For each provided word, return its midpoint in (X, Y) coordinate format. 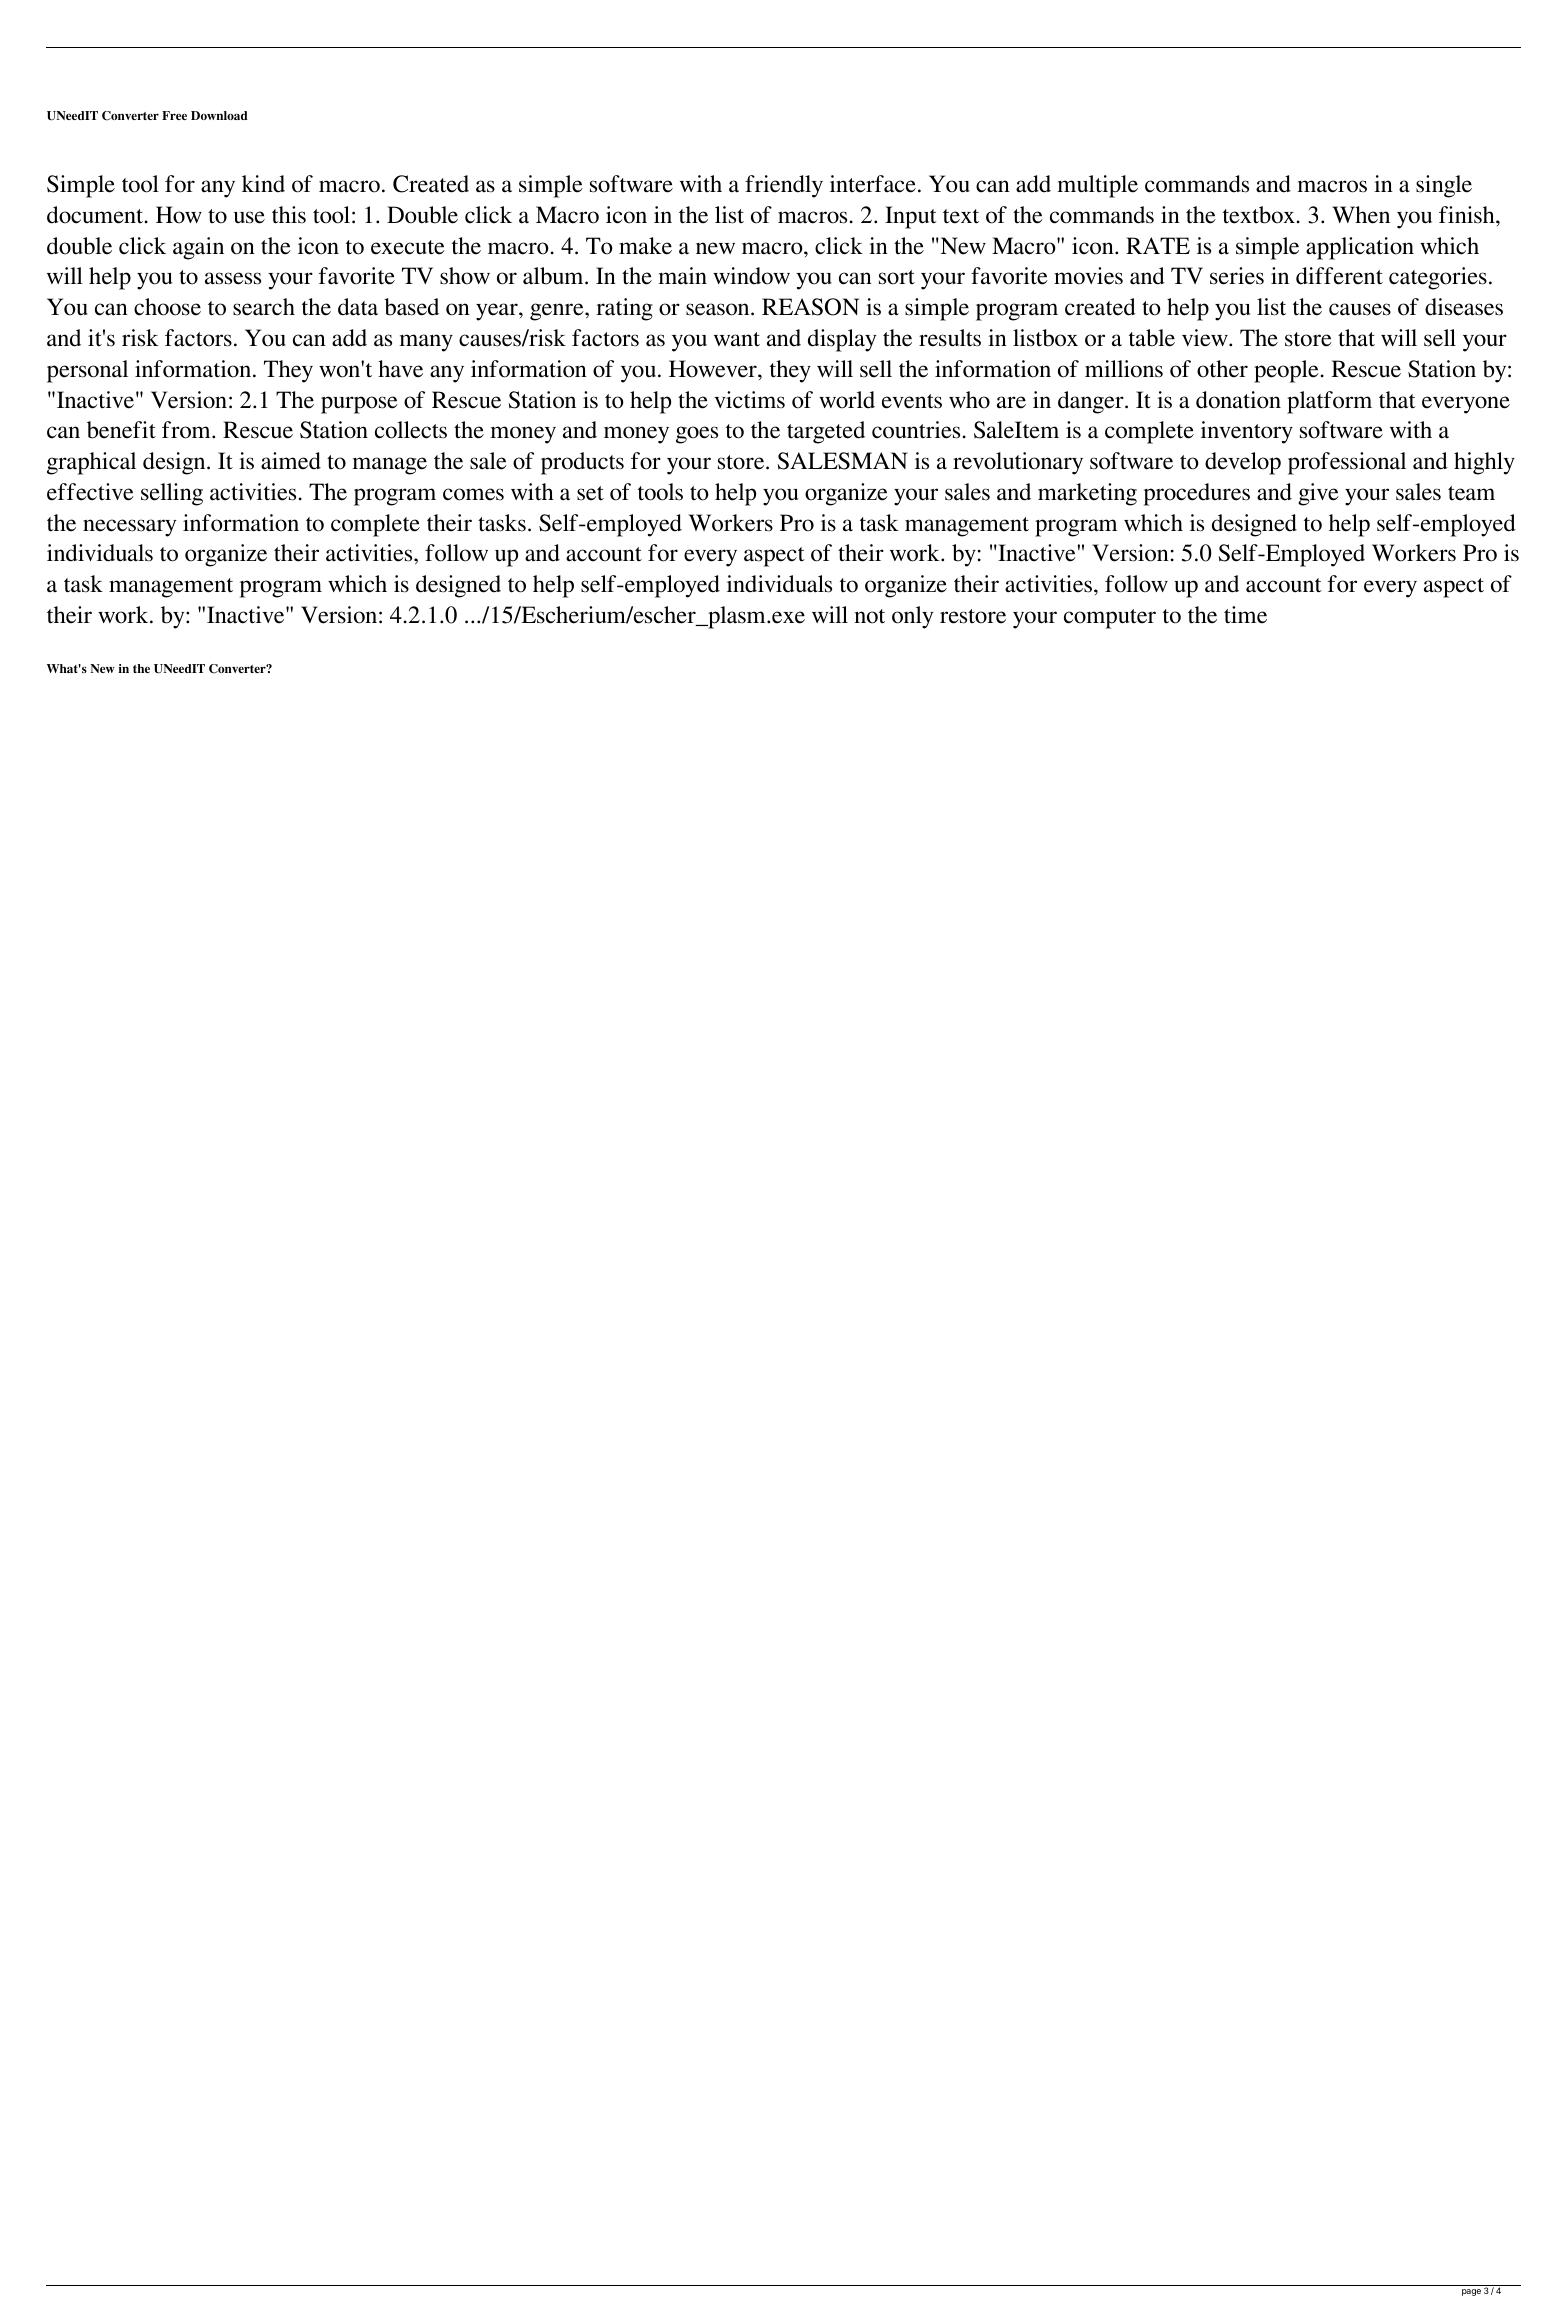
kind (263, 184)
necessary (129, 528)
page (1471, 2292)
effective (90, 492)
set (590, 493)
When (1361, 215)
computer (1110, 619)
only (912, 617)
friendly (784, 186)
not (870, 616)
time (1245, 615)
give (1318, 494)
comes (473, 494)
